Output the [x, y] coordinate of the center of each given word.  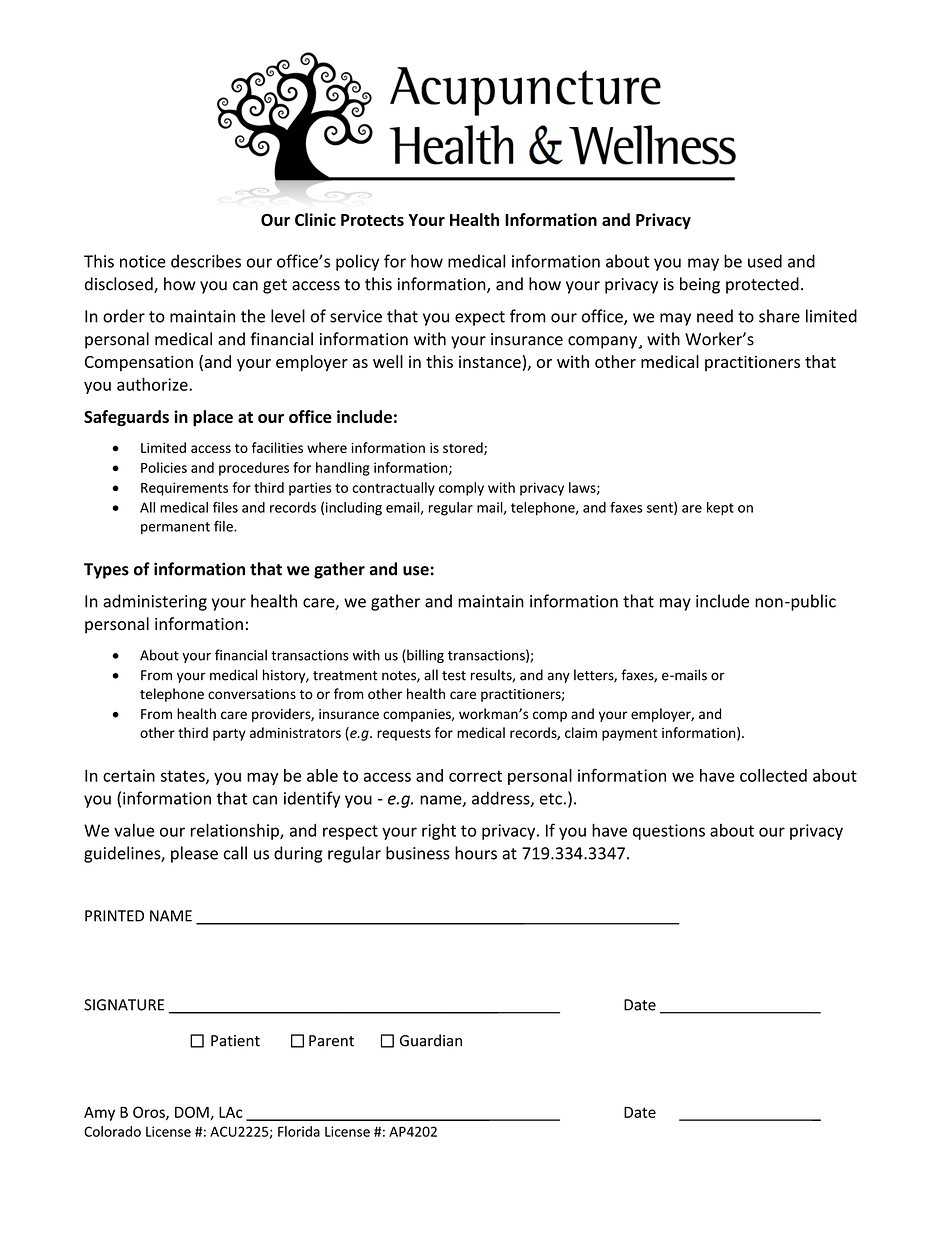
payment [629, 735]
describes [206, 261]
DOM [193, 1113]
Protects [372, 220]
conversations [252, 694]
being [700, 285]
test [454, 676]
